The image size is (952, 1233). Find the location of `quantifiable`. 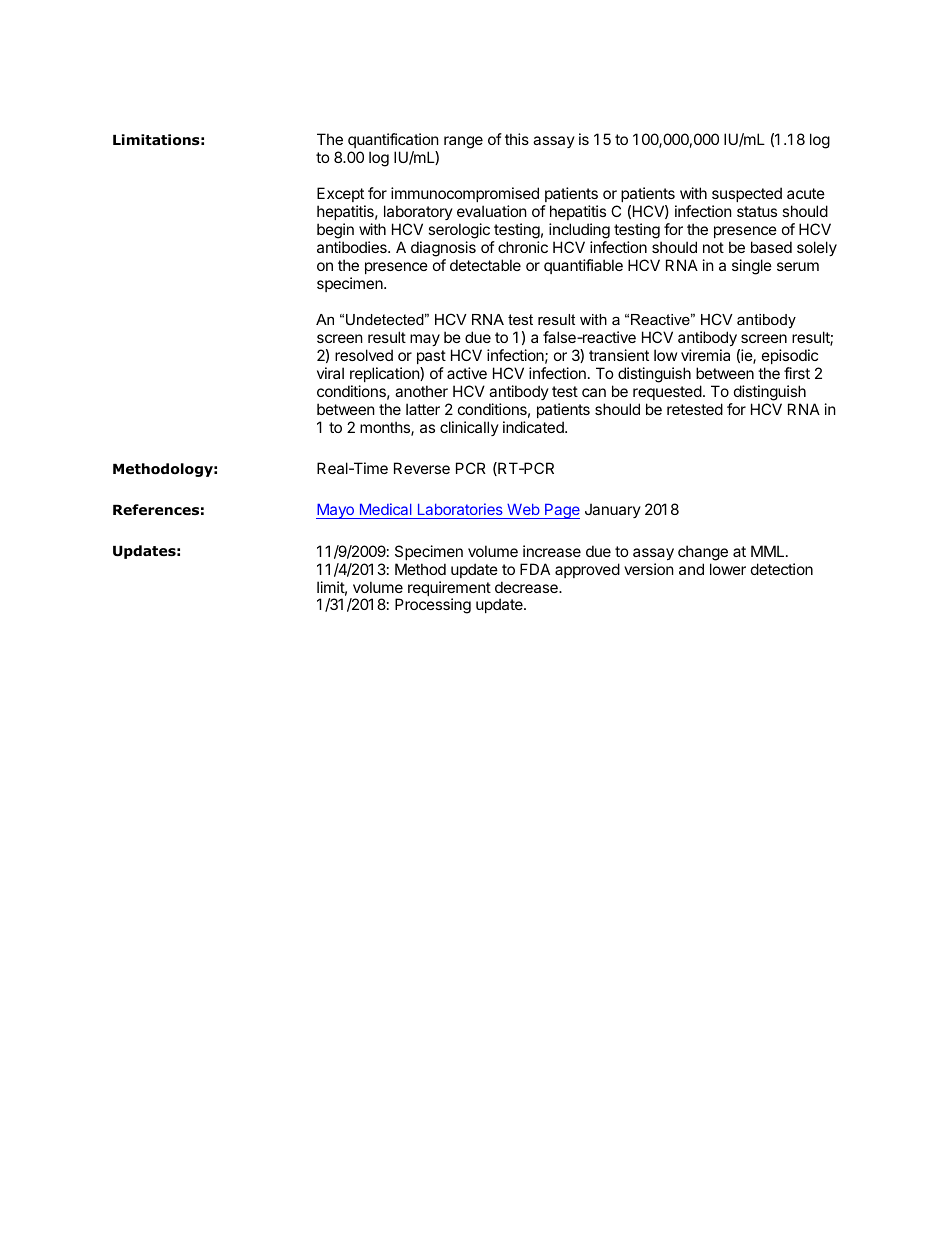

quantifiable is located at coordinates (583, 266).
